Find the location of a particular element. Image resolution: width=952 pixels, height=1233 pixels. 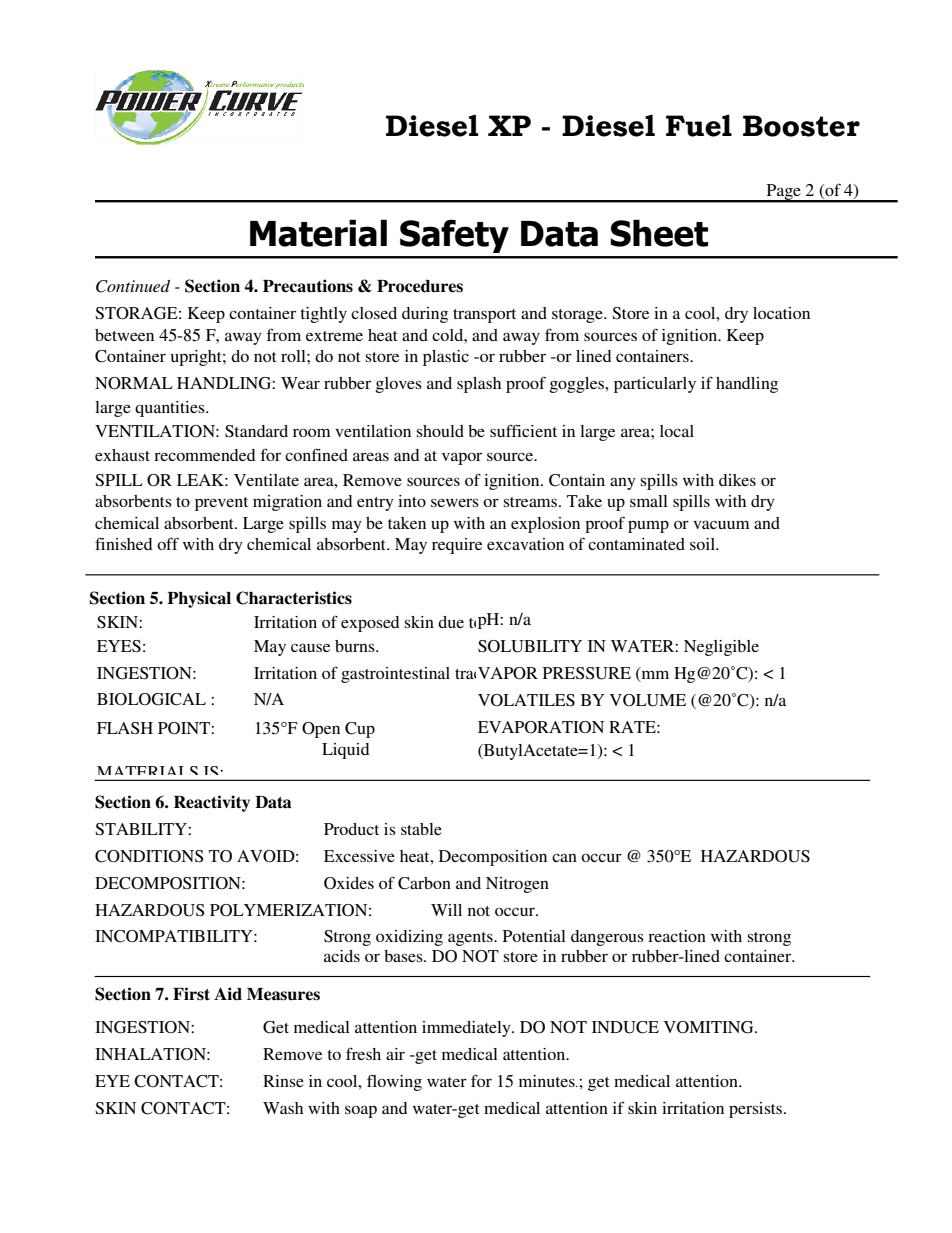

Fuel is located at coordinates (699, 125).
